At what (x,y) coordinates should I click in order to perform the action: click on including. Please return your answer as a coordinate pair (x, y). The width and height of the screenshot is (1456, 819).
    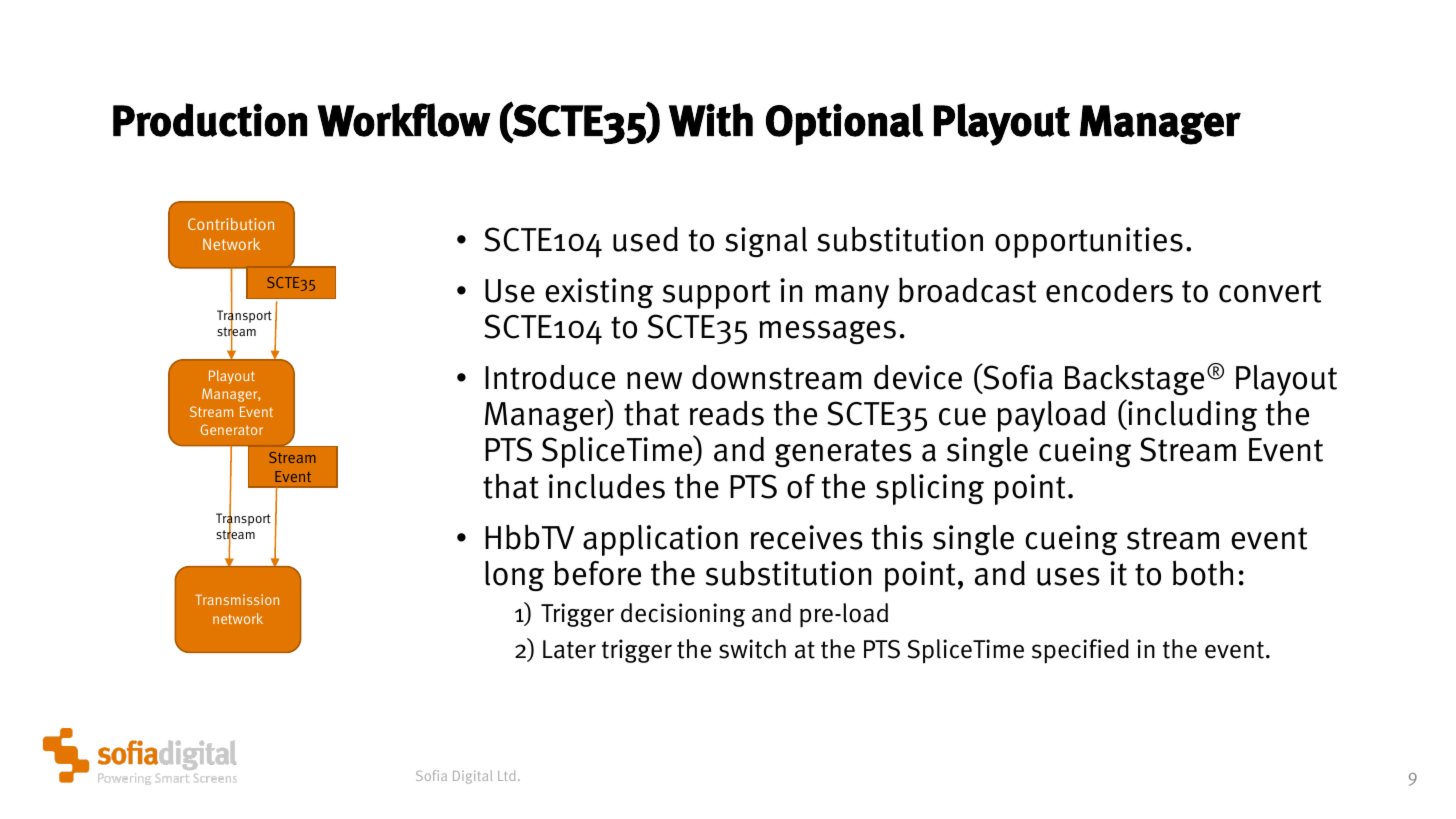
    Looking at the image, I should click on (1191, 415).
